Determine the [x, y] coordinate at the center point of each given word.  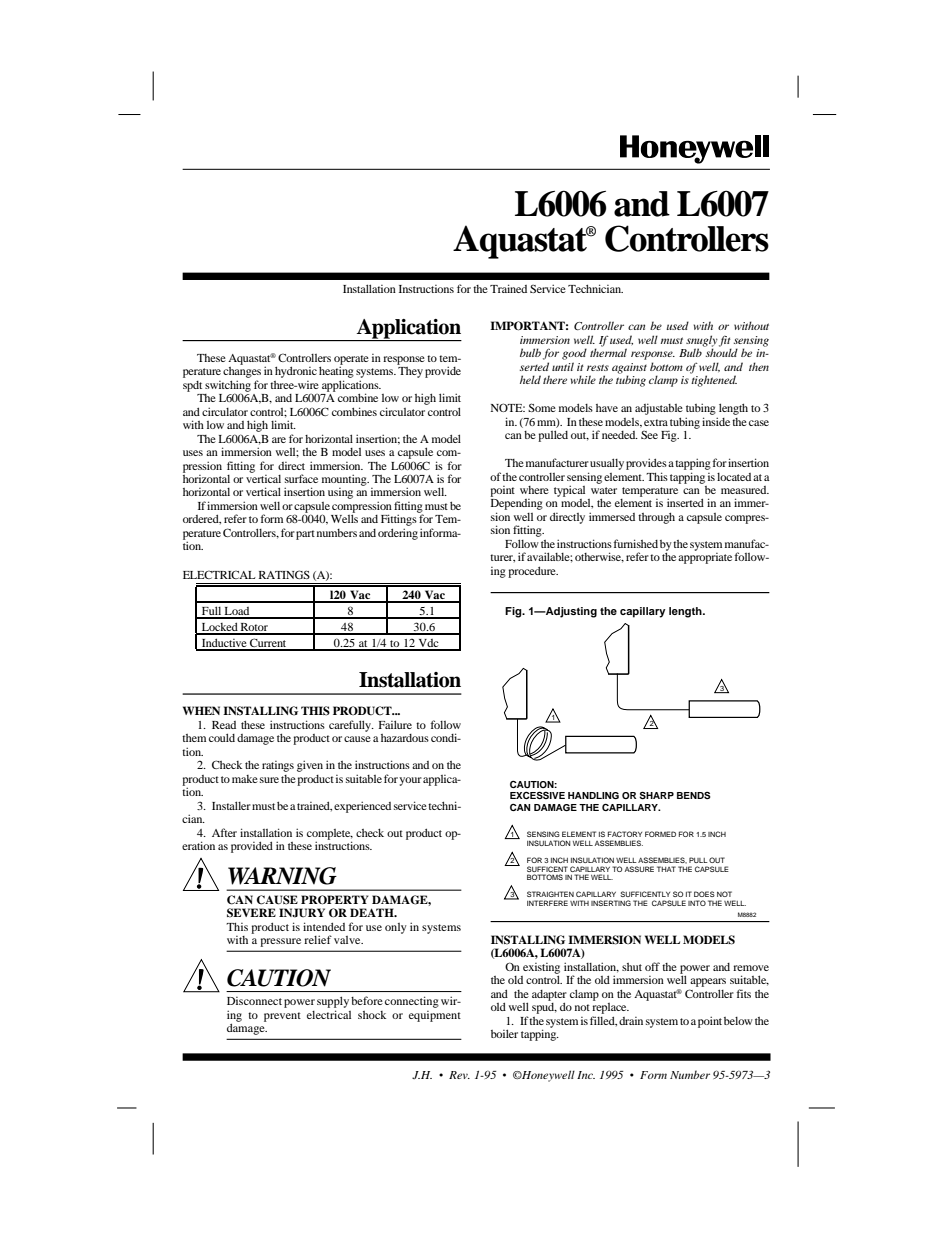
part [305, 535]
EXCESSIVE [537, 795]
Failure [395, 724]
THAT [666, 869]
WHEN [201, 710]
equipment [435, 1016]
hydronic [296, 372]
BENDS [694, 795]
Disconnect [254, 1001]
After [224, 832]
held [530, 379]
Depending [517, 506]
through [656, 518]
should [720, 351]
